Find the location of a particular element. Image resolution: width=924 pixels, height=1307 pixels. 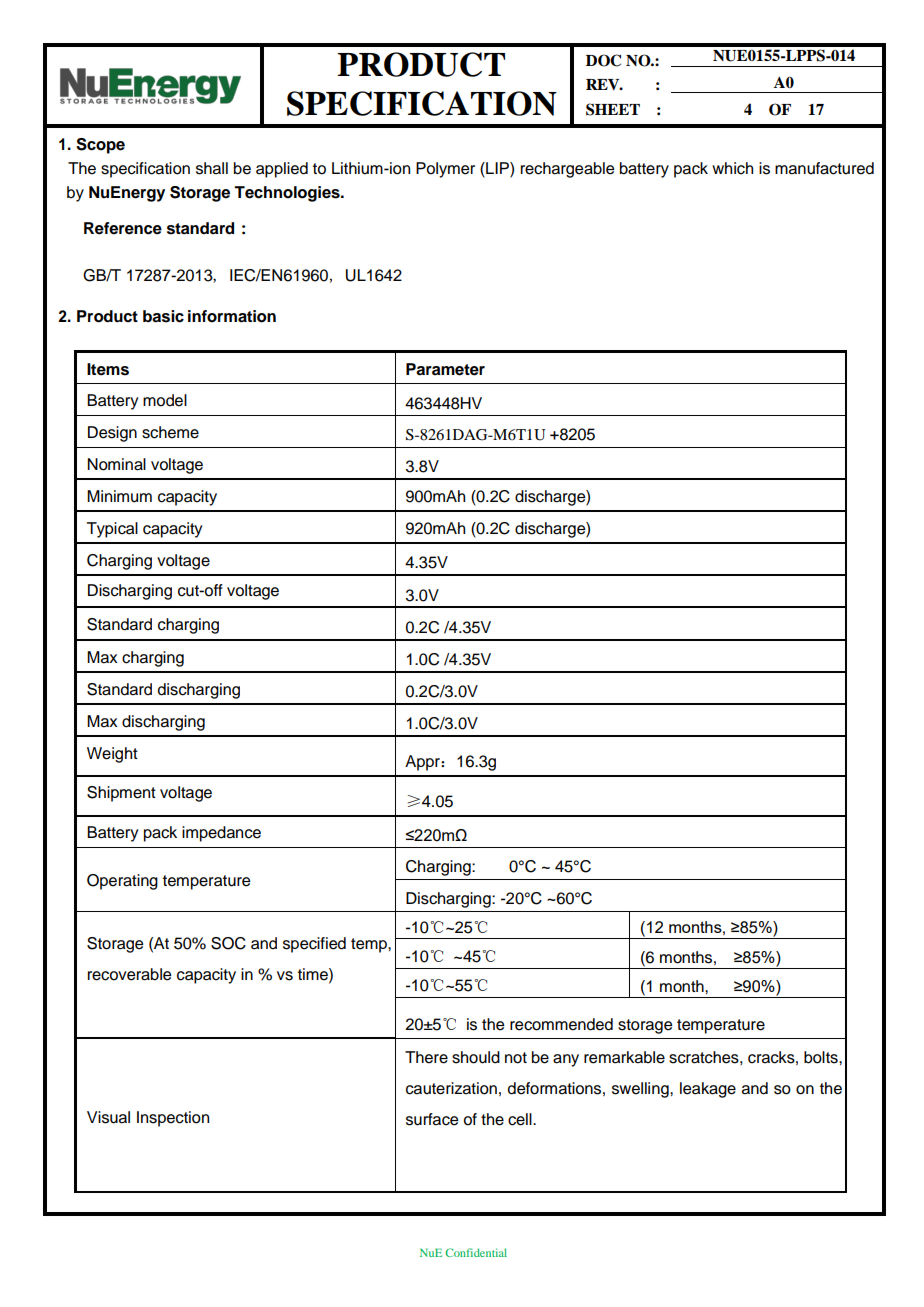

Weight is located at coordinates (112, 755).
